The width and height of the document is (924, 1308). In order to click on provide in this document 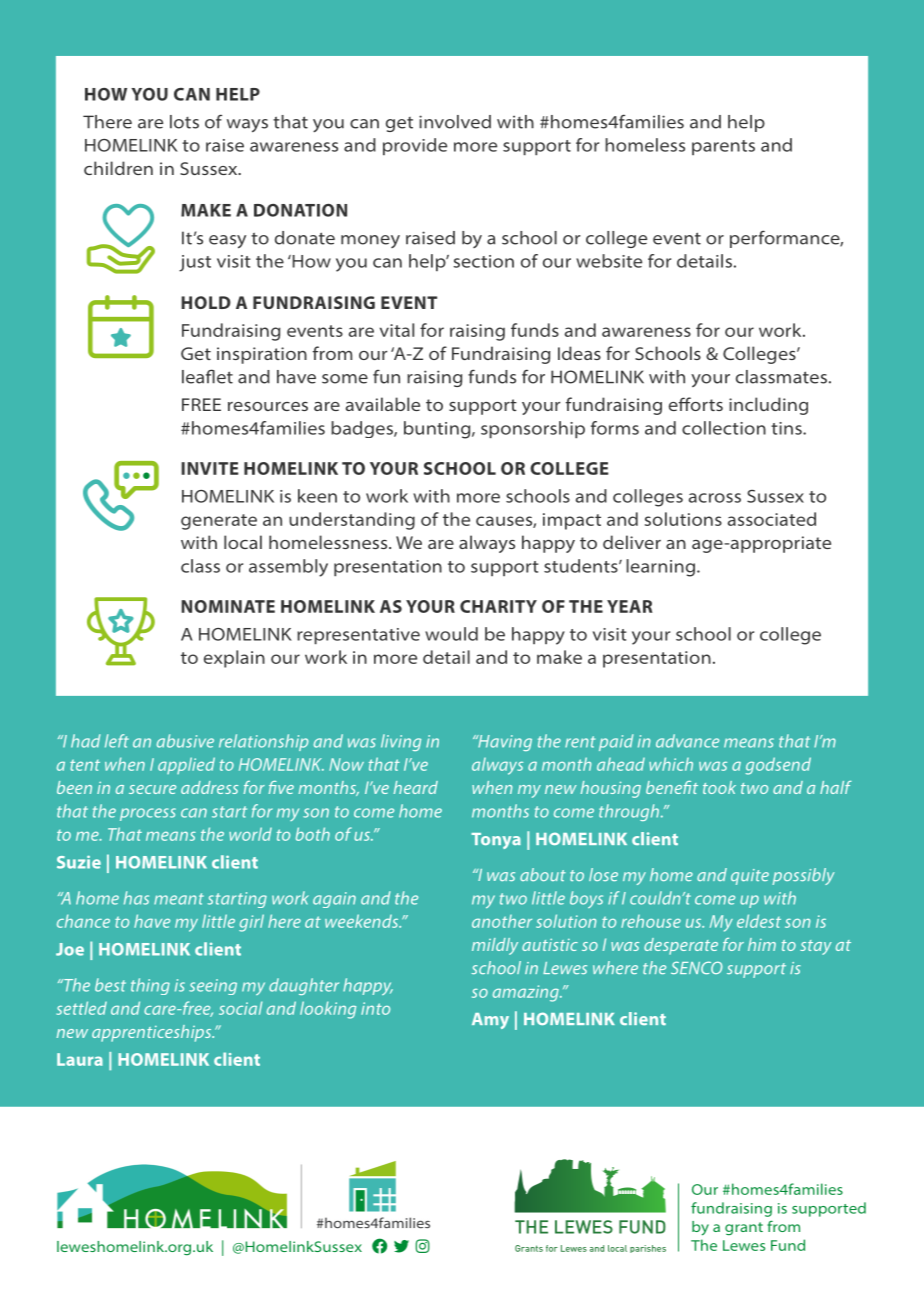, I will do `click(415, 146)`.
